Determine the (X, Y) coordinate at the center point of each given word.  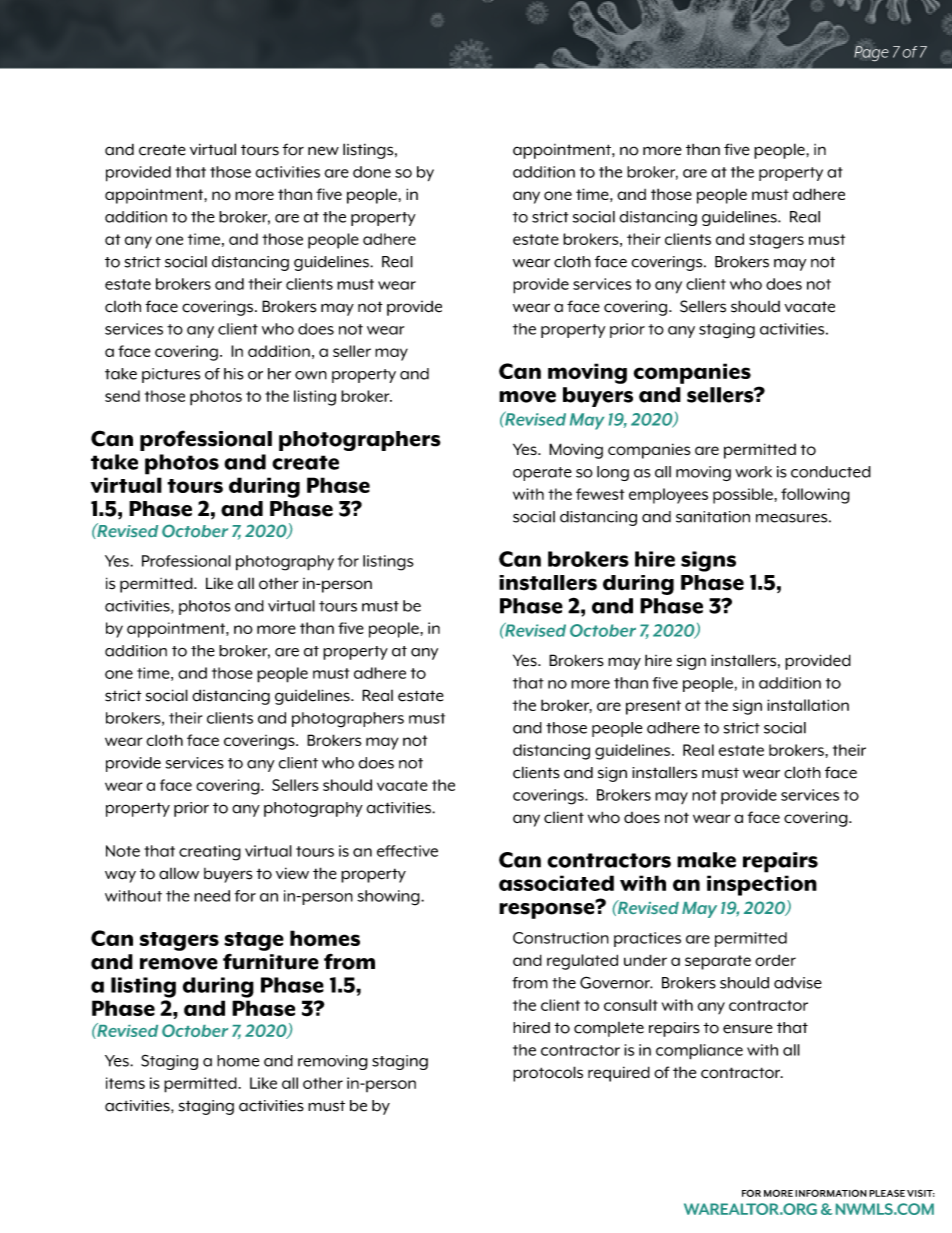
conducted (831, 472)
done (372, 172)
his (233, 374)
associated (556, 883)
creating (210, 853)
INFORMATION (831, 1193)
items (125, 1083)
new (323, 151)
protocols (548, 1074)
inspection (762, 885)
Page (871, 53)
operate (542, 474)
